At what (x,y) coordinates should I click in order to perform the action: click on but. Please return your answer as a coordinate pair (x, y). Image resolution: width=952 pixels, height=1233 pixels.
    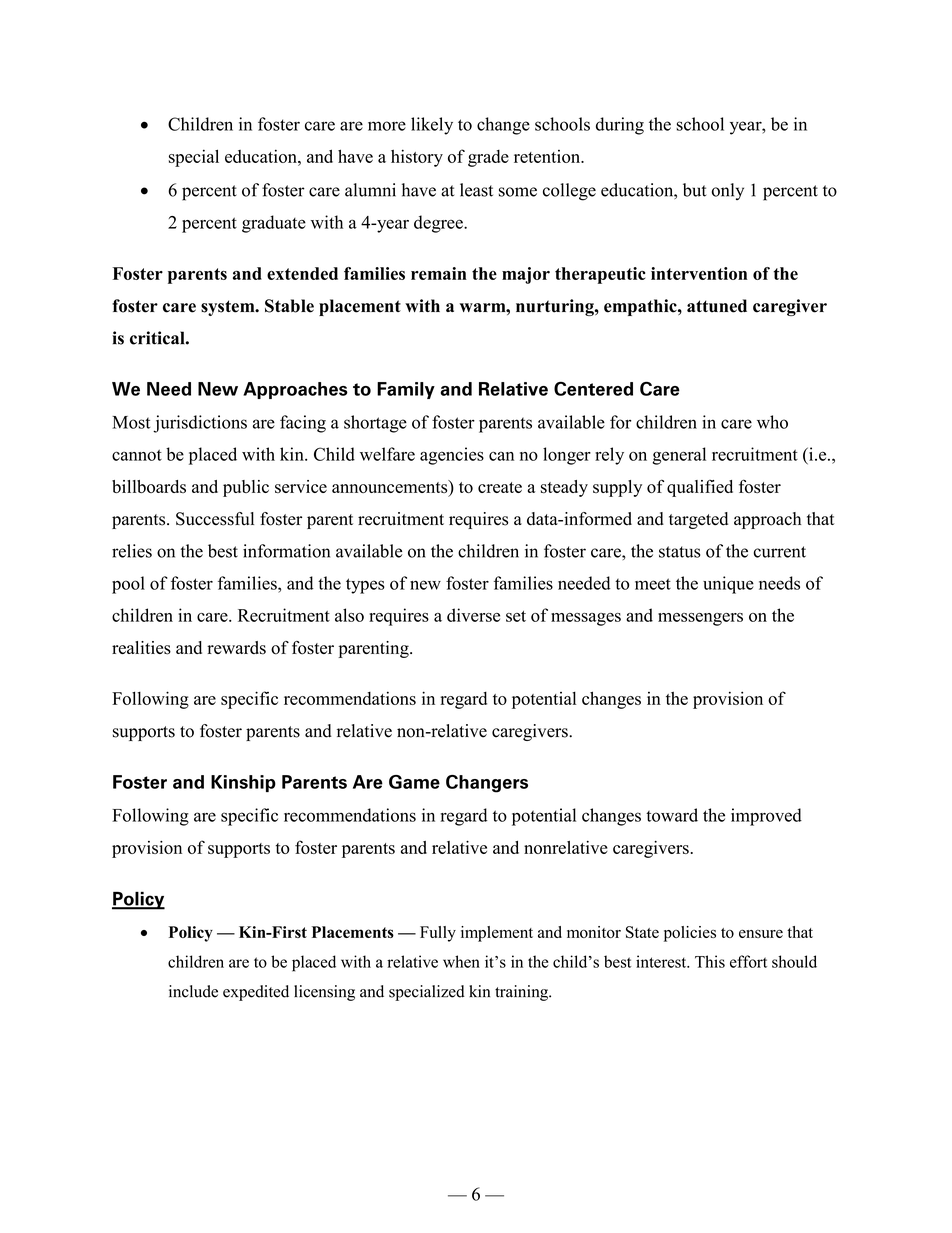
    Looking at the image, I should click on (695, 190).
